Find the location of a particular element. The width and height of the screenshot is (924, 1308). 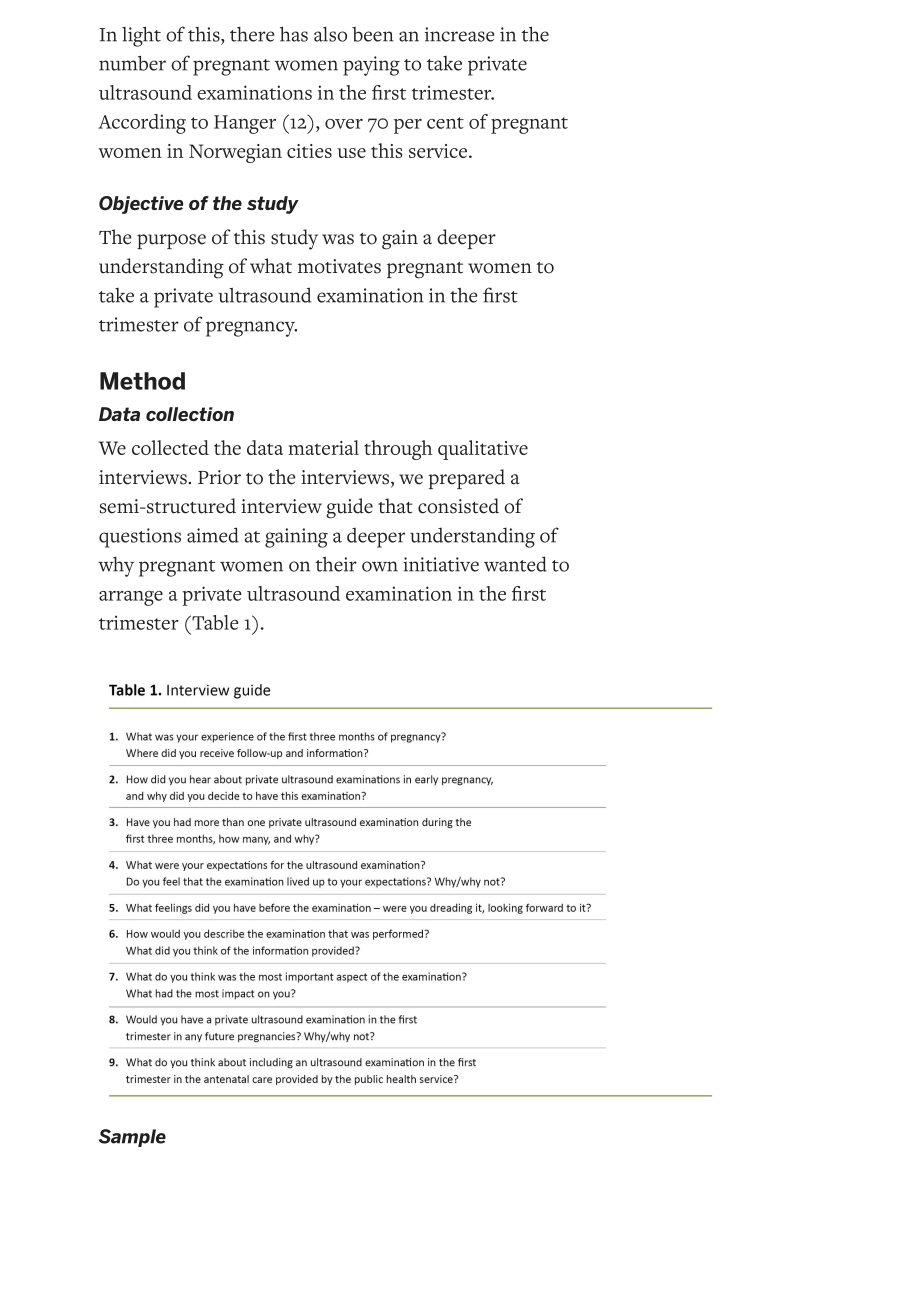

Sample is located at coordinates (132, 1138).
